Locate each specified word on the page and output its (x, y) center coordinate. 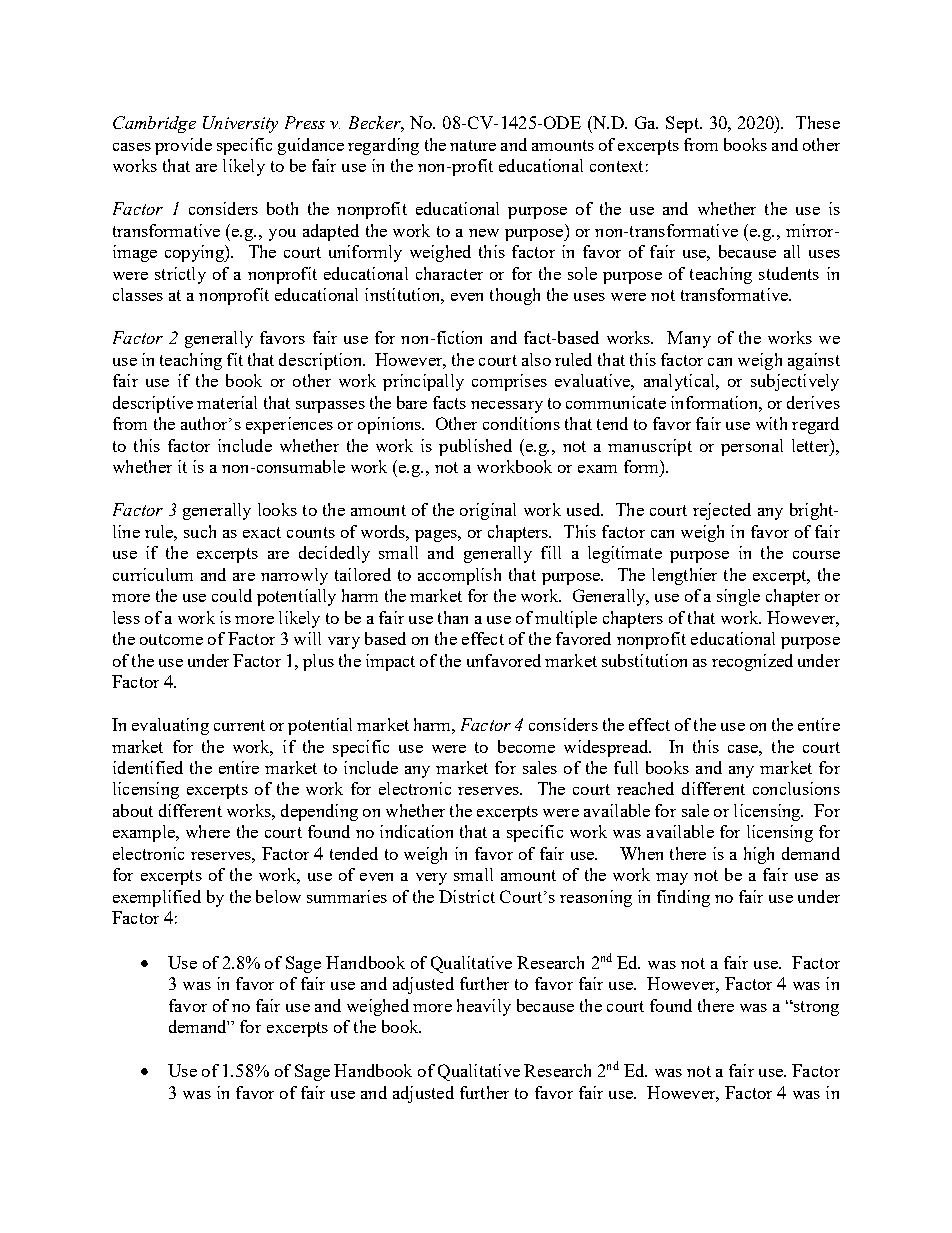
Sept (683, 124)
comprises (509, 382)
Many (689, 339)
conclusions (796, 788)
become (526, 746)
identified (148, 767)
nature (473, 145)
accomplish (459, 576)
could (232, 595)
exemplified (157, 898)
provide (183, 146)
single (738, 597)
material (227, 402)
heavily (484, 1007)
